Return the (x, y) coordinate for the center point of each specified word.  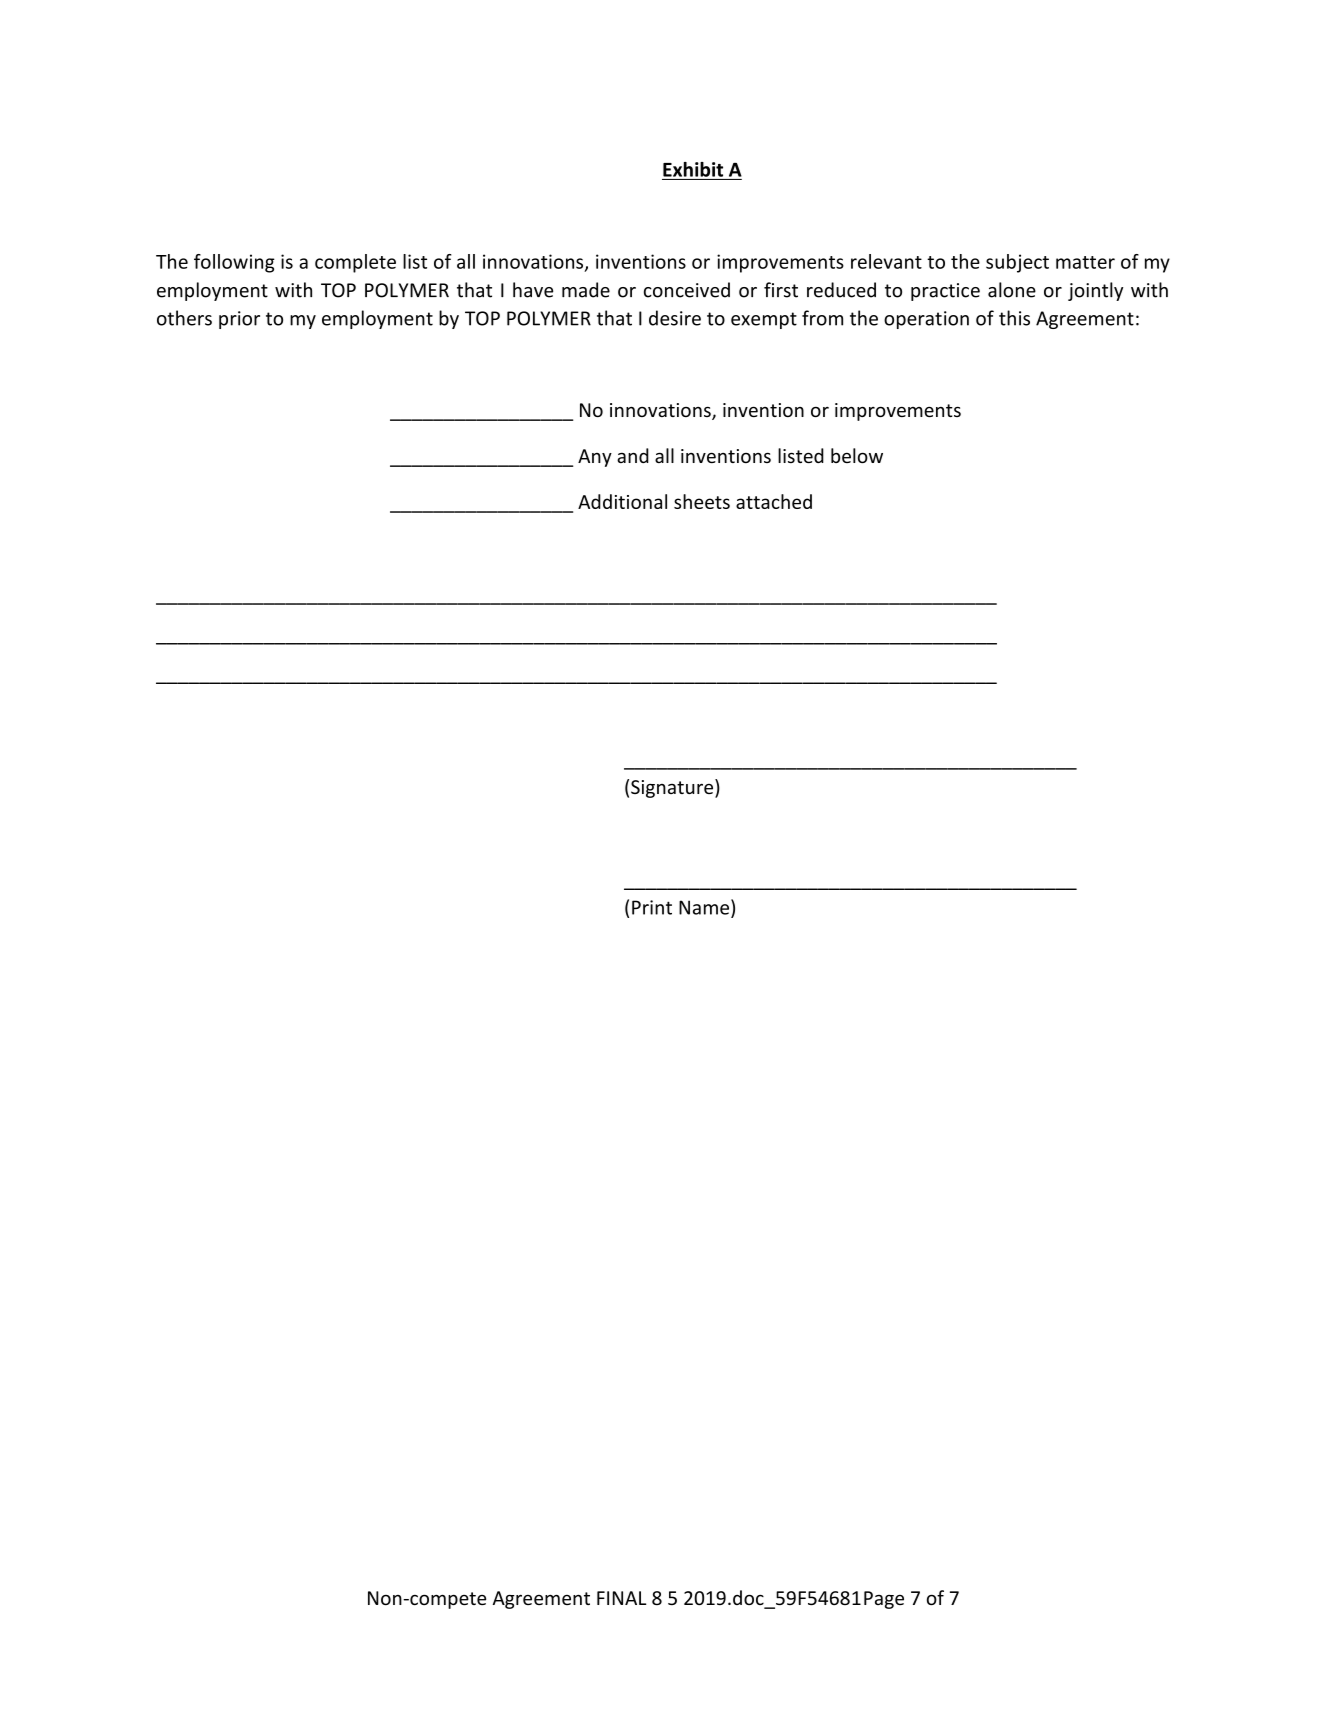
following (234, 263)
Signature (673, 788)
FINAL (621, 1598)
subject (1017, 263)
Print (652, 907)
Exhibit (693, 169)
